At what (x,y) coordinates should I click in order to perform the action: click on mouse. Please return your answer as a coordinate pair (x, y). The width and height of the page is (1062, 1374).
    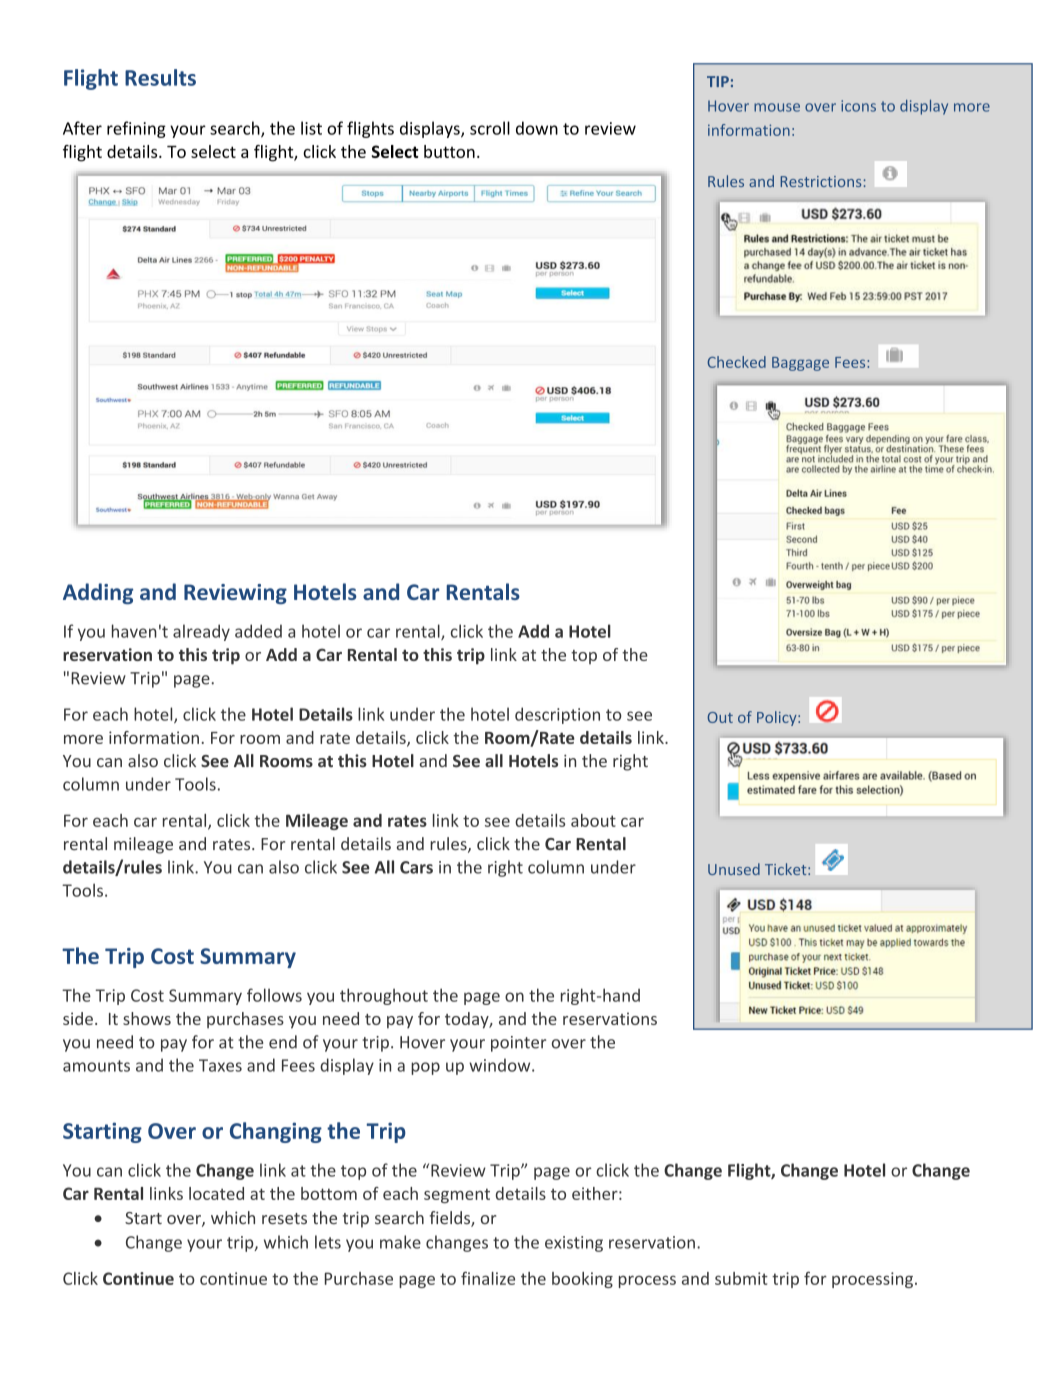
    Looking at the image, I should click on (777, 107).
